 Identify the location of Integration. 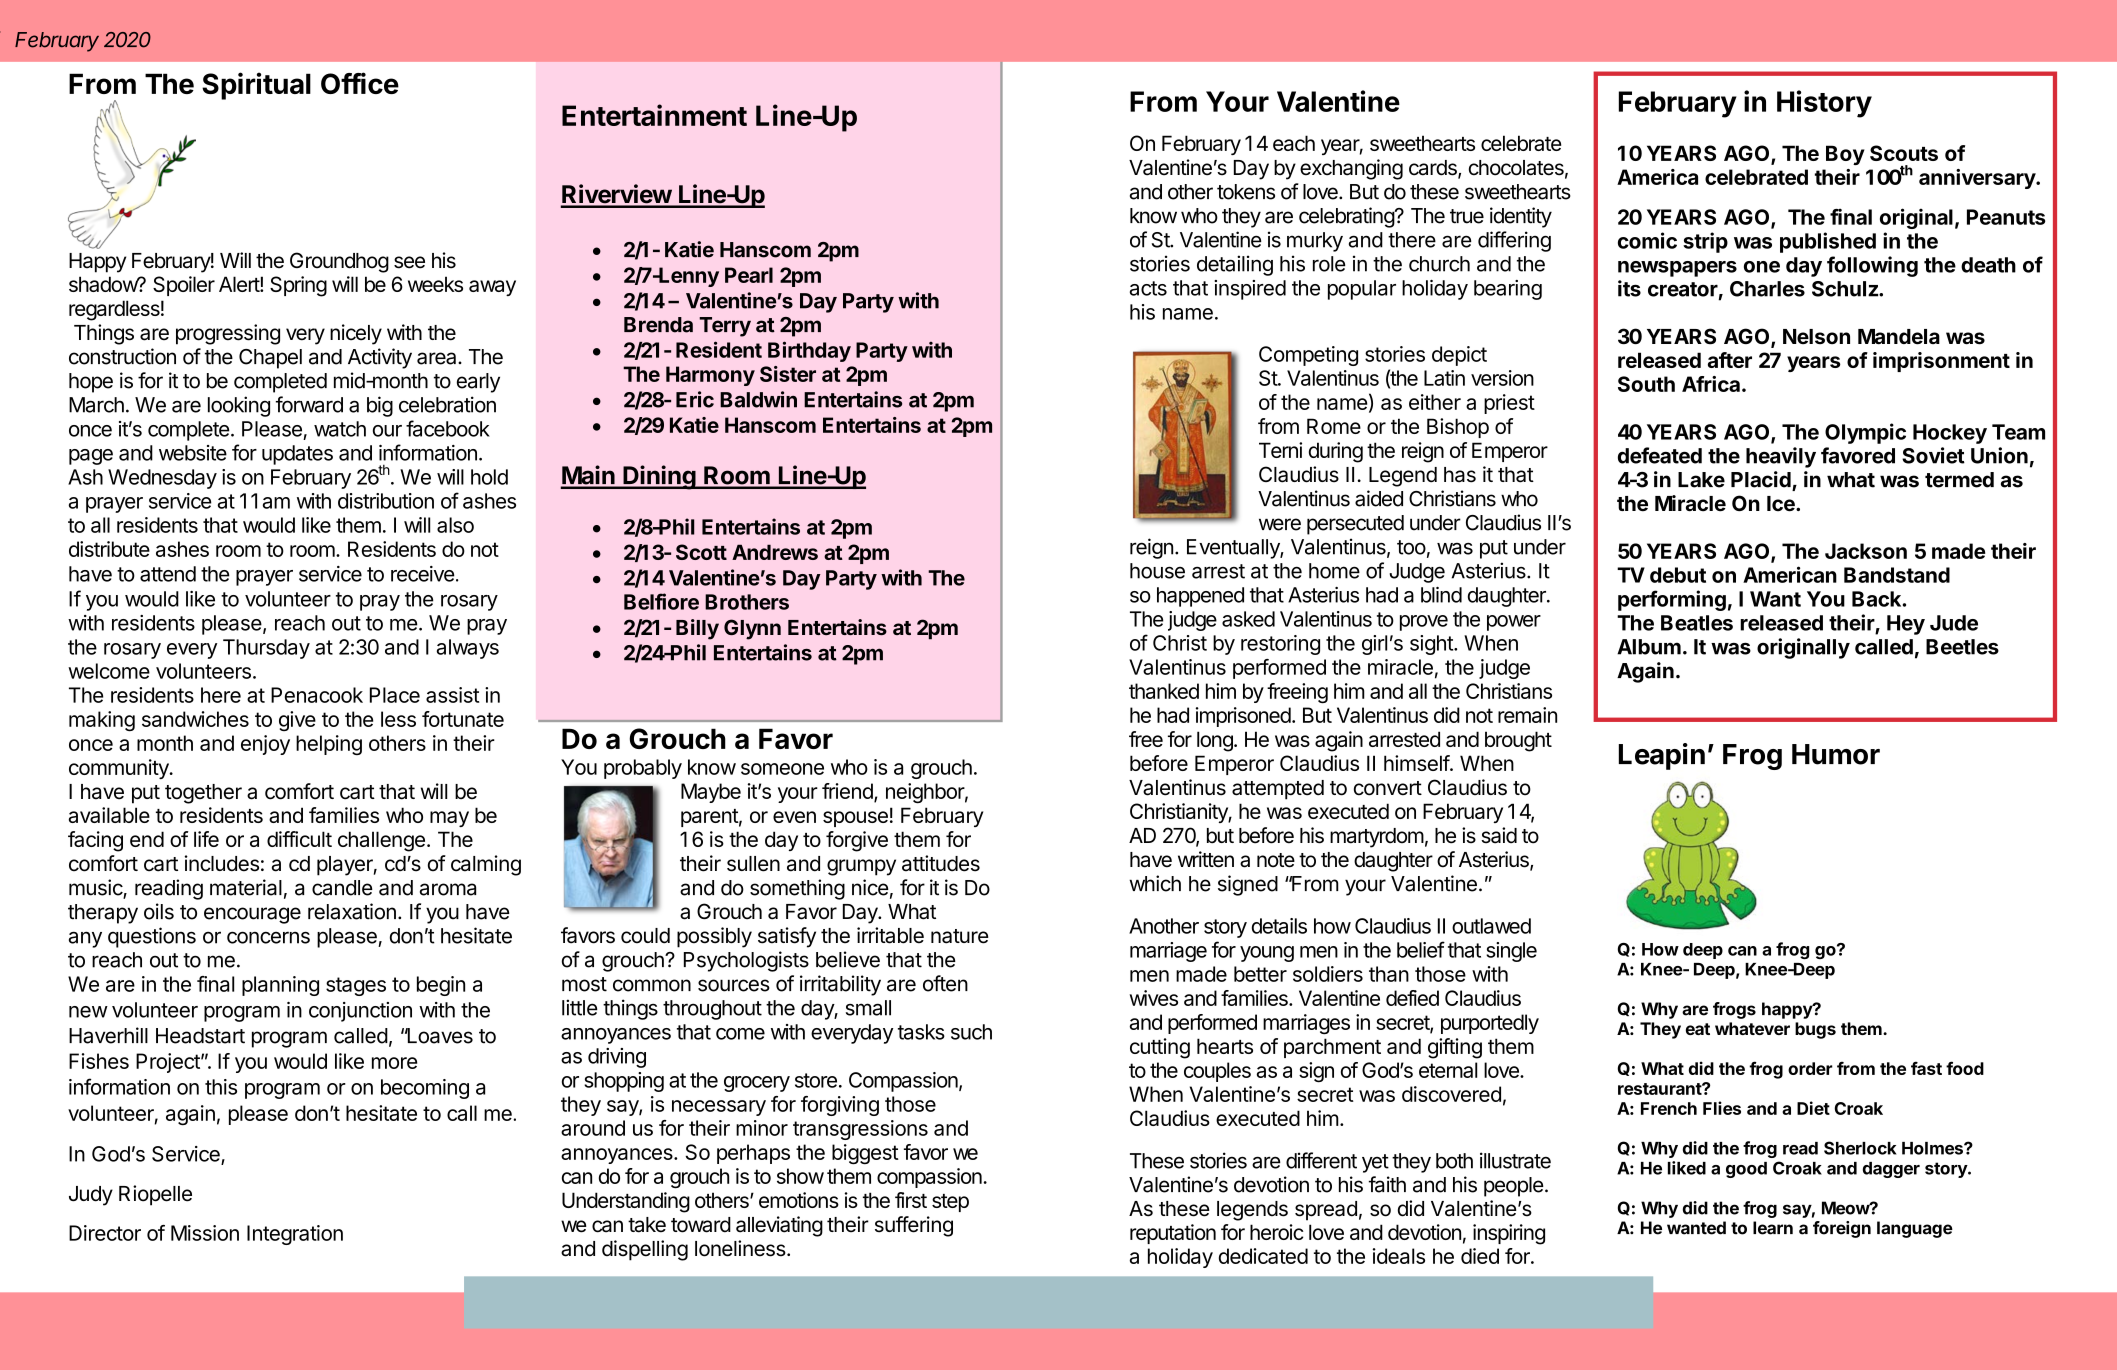
(295, 1235).
